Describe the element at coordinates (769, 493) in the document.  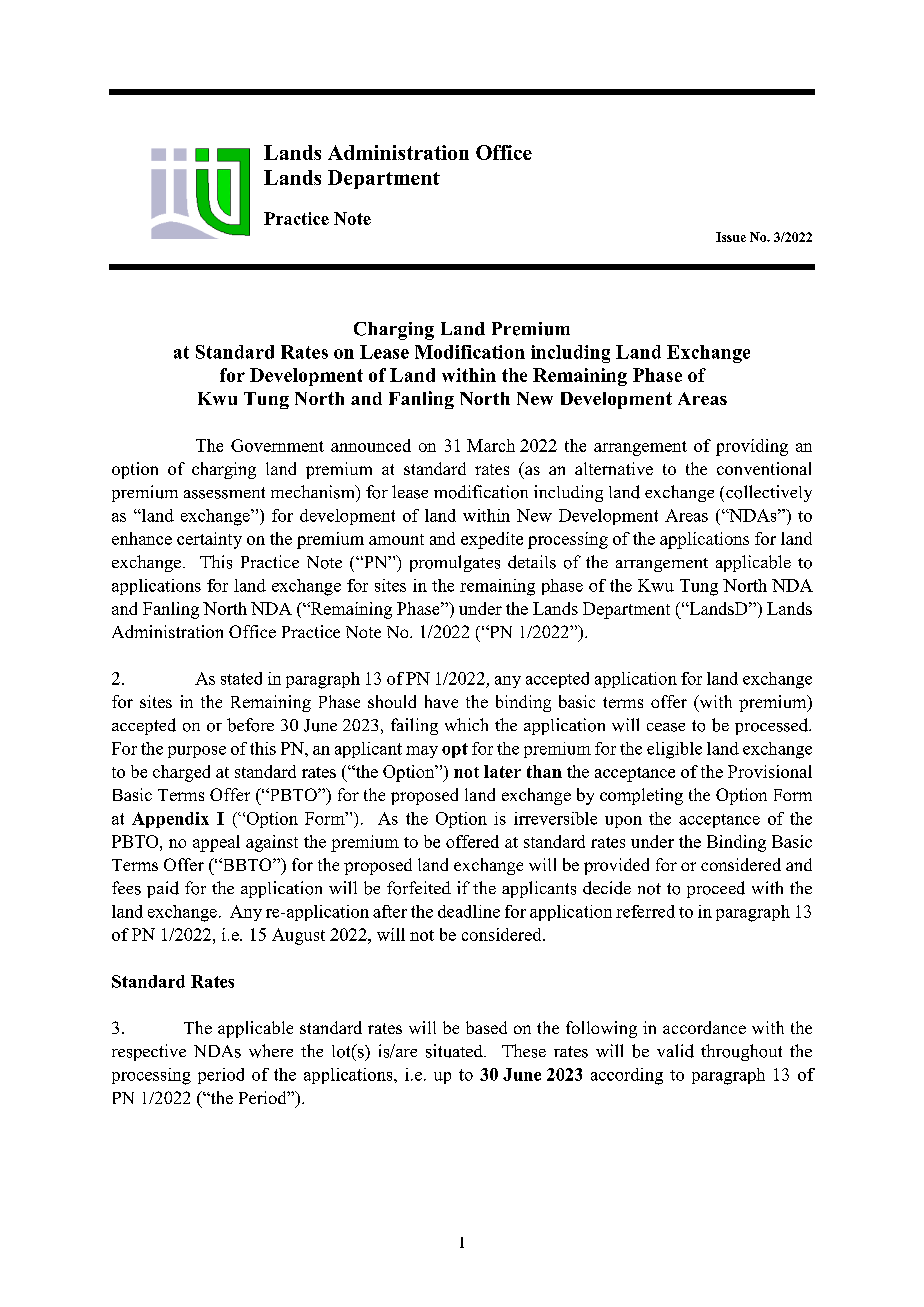
I see `collectively` at that location.
